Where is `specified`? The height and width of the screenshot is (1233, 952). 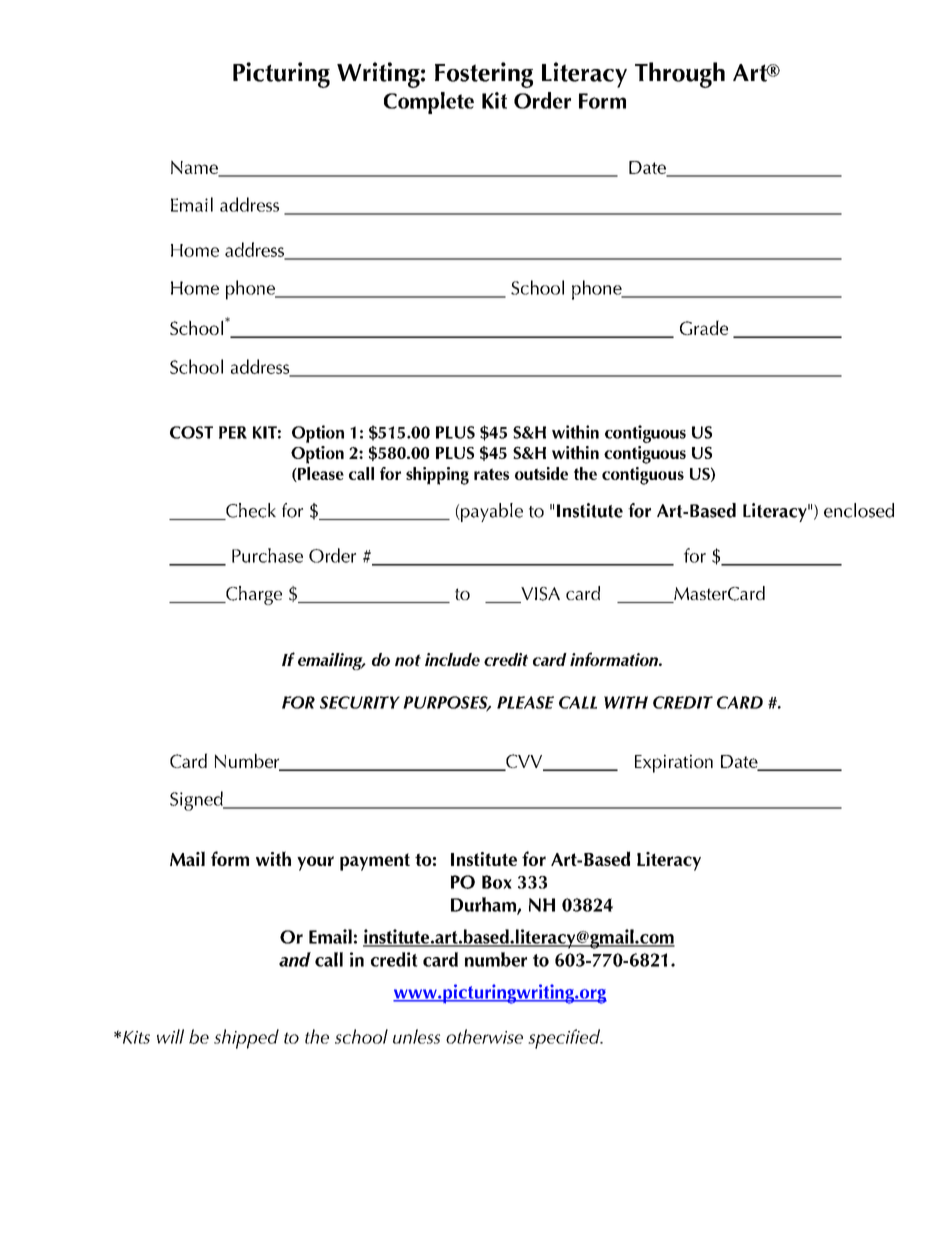 specified is located at coordinates (565, 1039).
